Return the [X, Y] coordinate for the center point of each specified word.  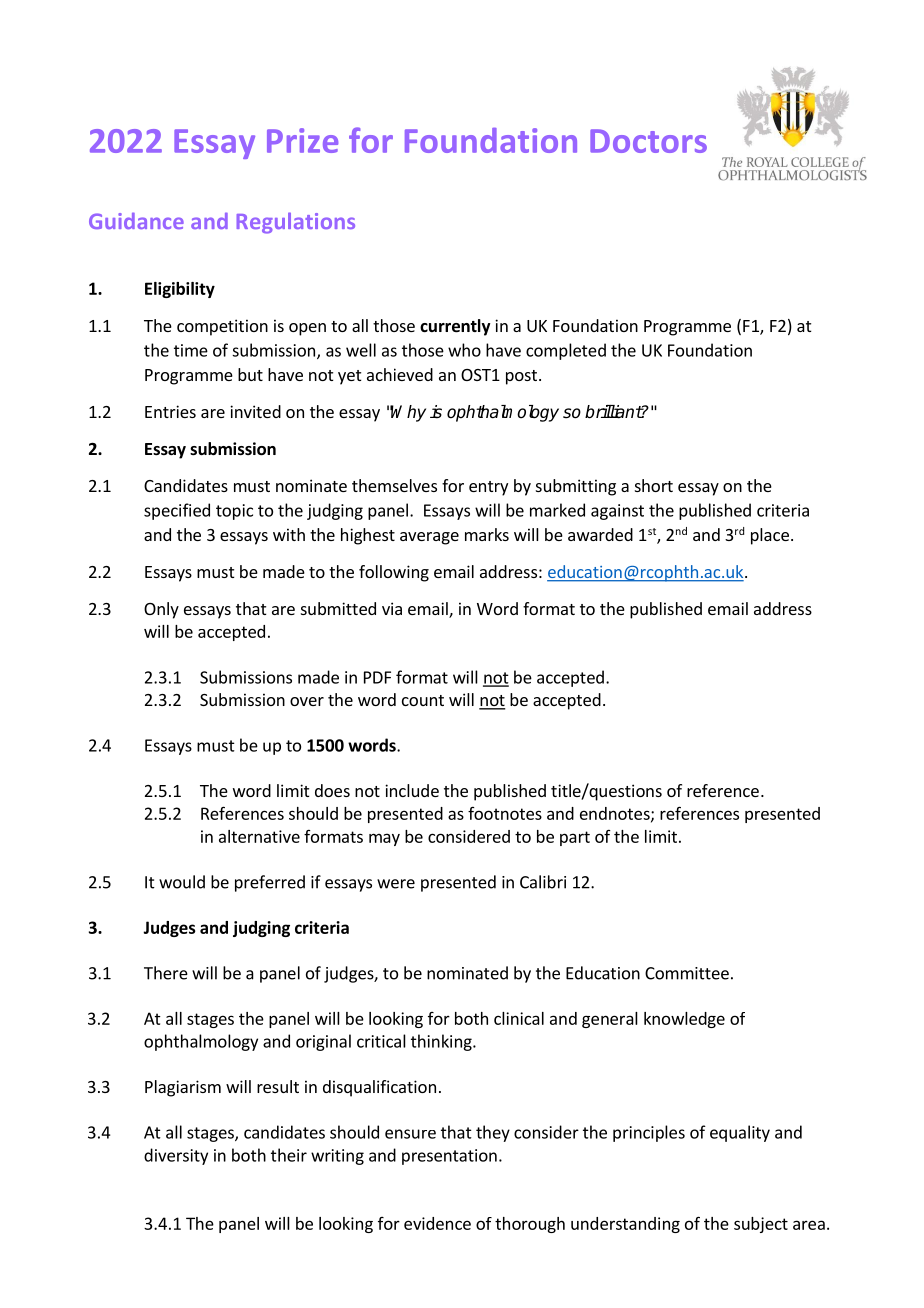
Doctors [648, 141]
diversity [176, 1156]
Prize [302, 140]
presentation [449, 1157]
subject [761, 1225]
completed [566, 351]
